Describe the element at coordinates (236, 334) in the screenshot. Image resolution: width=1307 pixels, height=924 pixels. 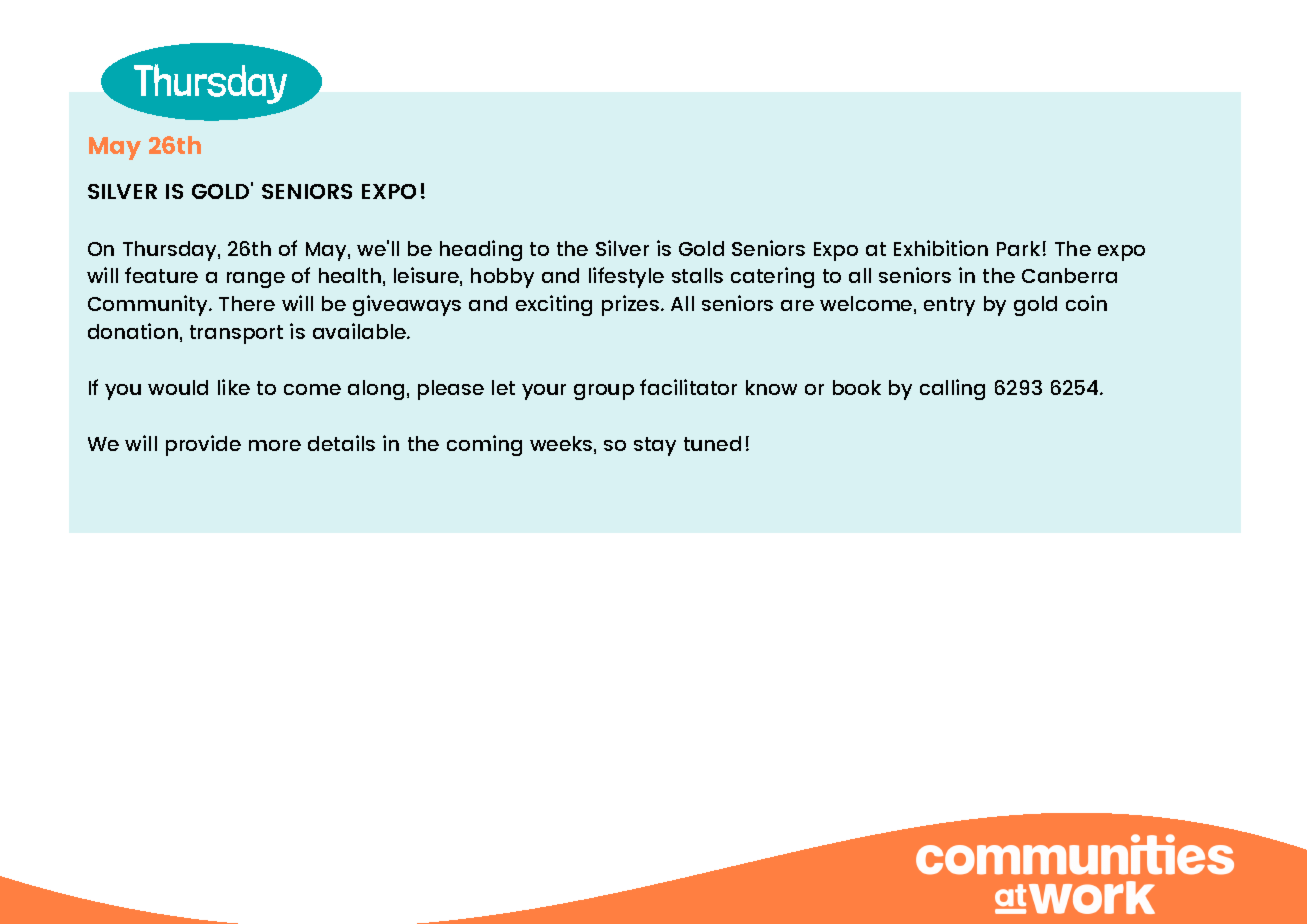
I see `transport` at that location.
